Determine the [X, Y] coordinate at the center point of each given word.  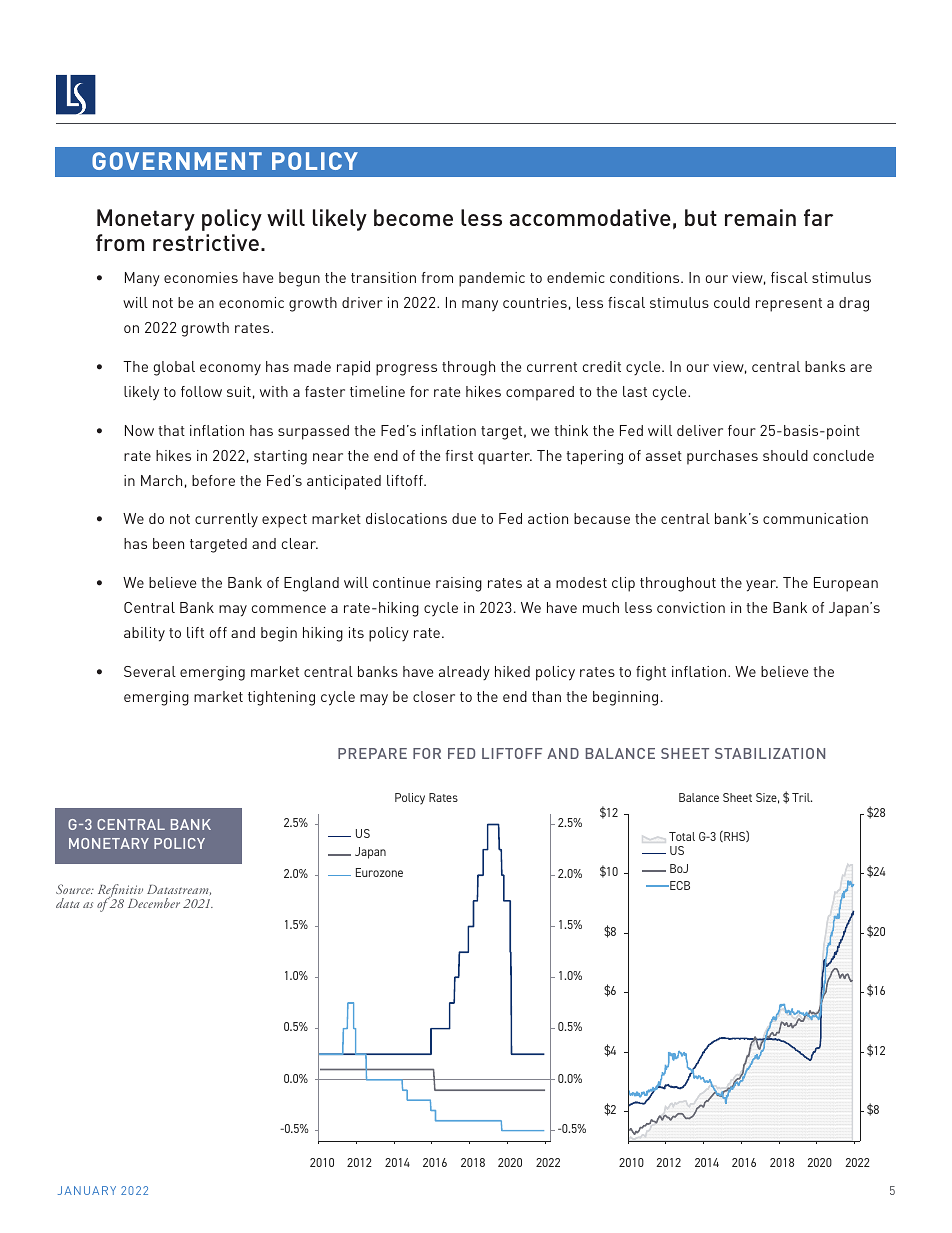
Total [682, 836]
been [168, 543]
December [154, 903]
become [413, 217]
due [464, 518]
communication [815, 518]
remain [760, 217]
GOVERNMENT [177, 161]
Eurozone [379, 872]
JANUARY [87, 1190]
